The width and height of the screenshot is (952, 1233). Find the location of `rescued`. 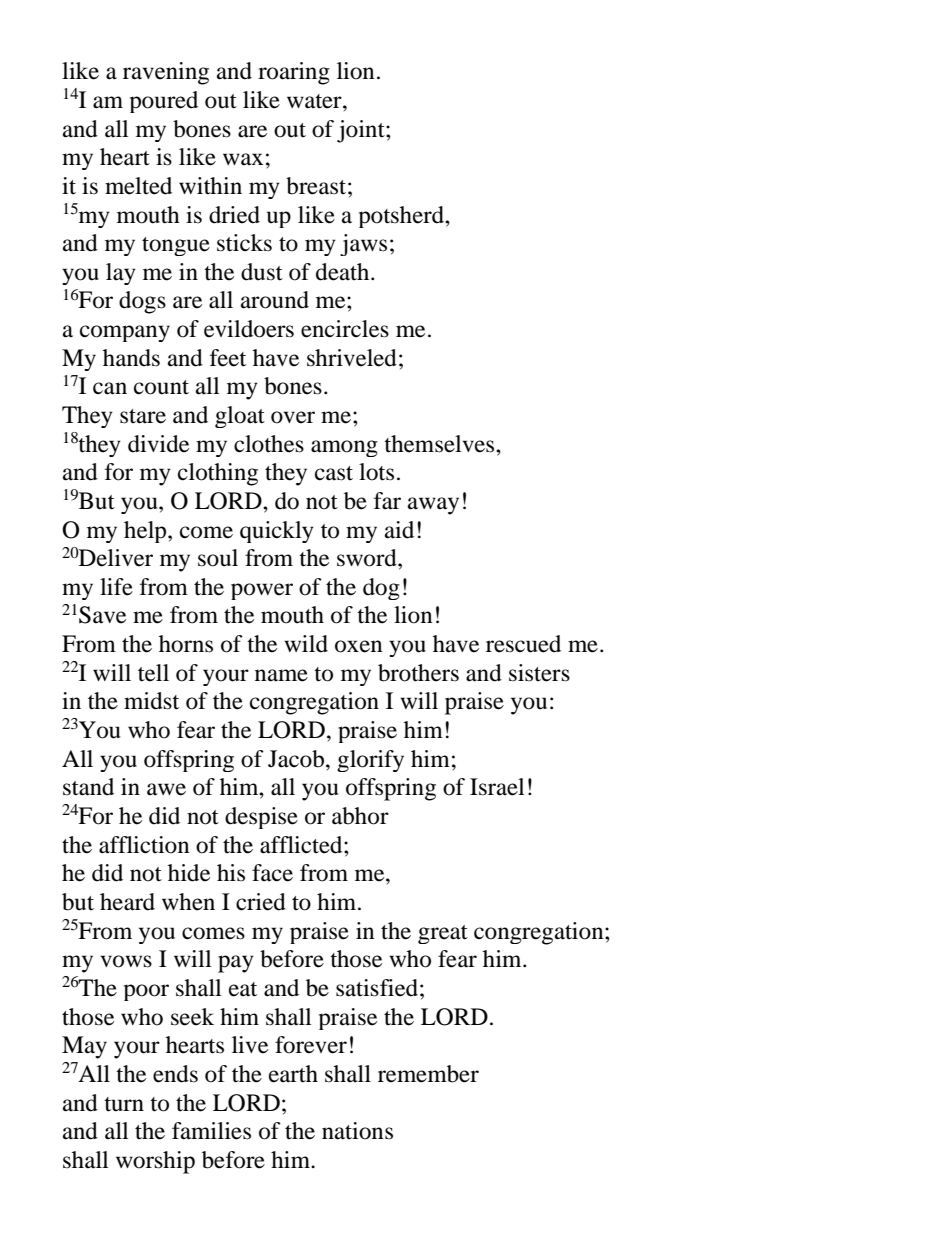

rescued is located at coordinates (523, 644).
